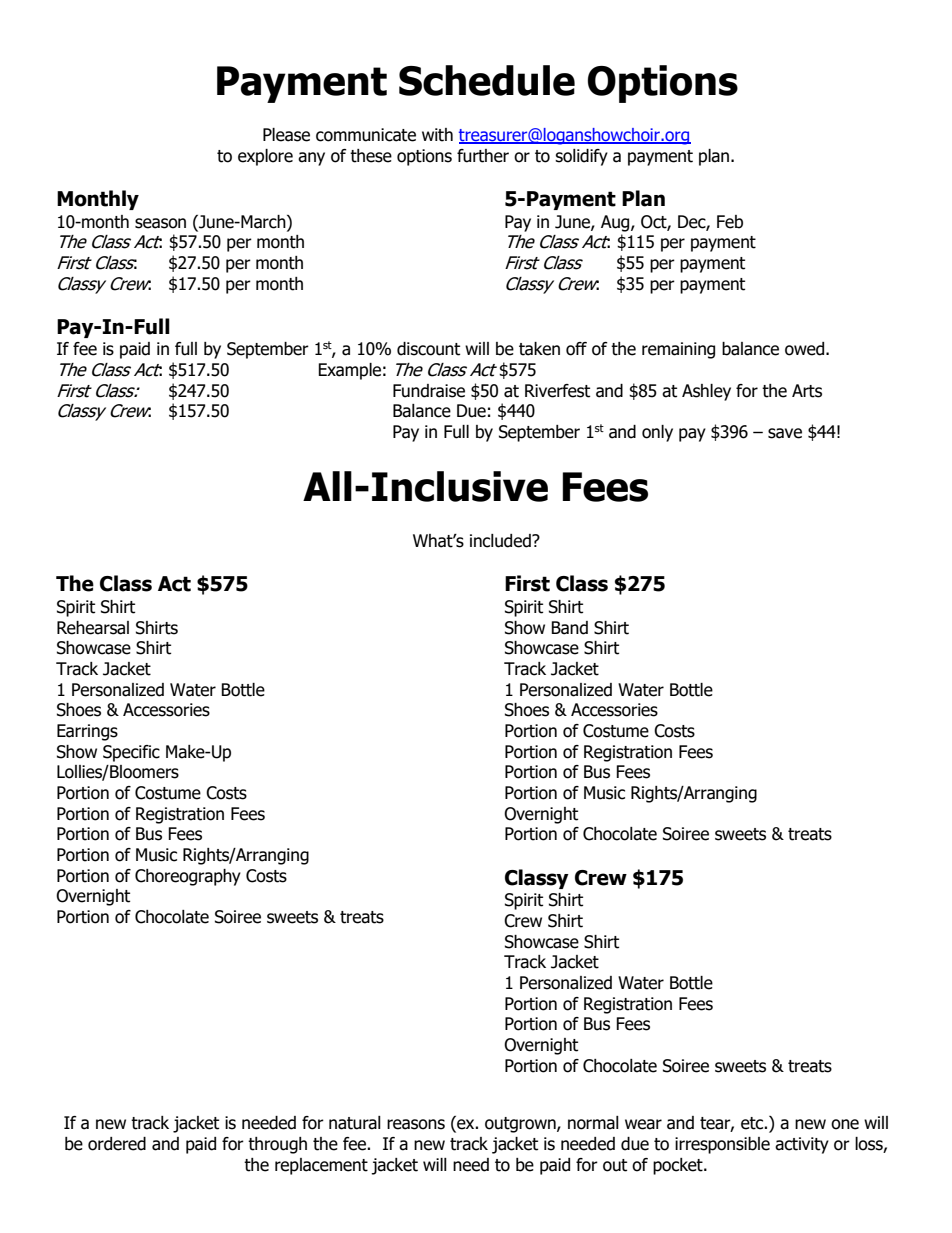 This screenshot has height=1233, width=952. I want to click on Rehearsal, so click(93, 628).
